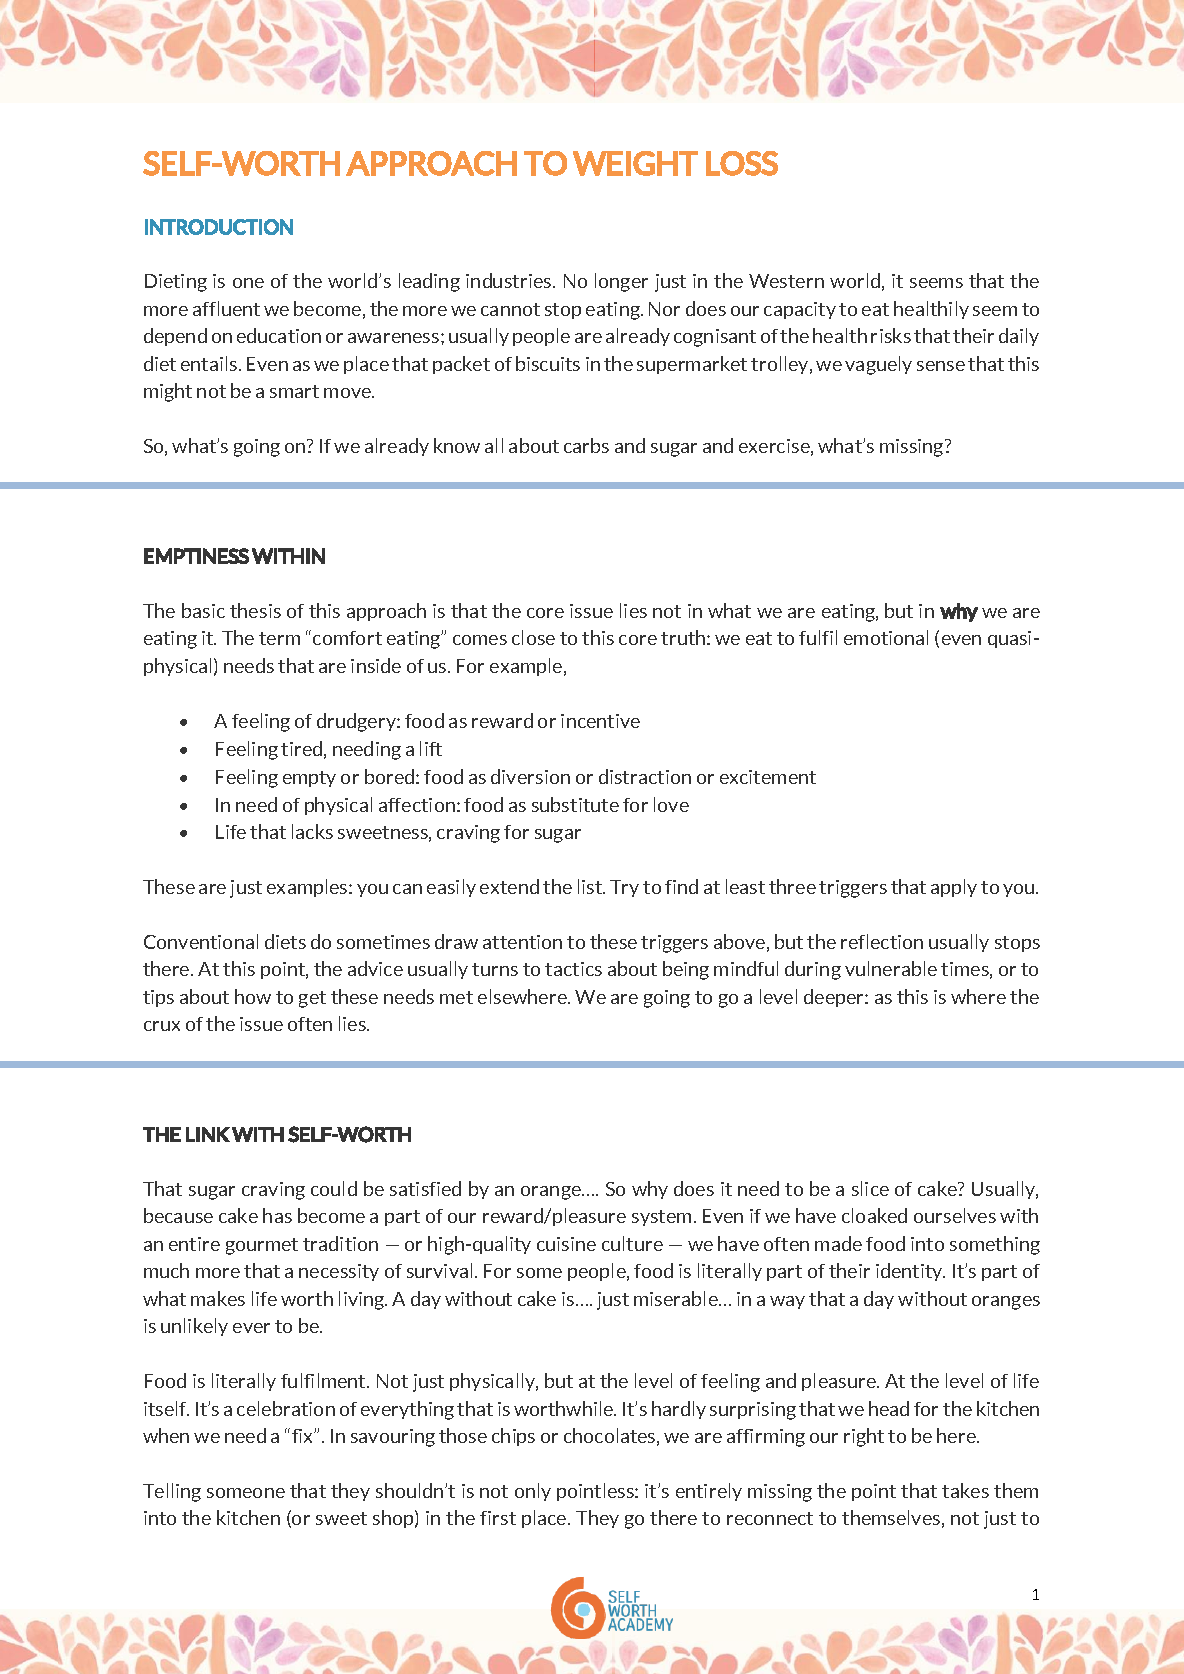 This screenshot has height=1674, width=1184. I want to click on emotional, so click(886, 637).
